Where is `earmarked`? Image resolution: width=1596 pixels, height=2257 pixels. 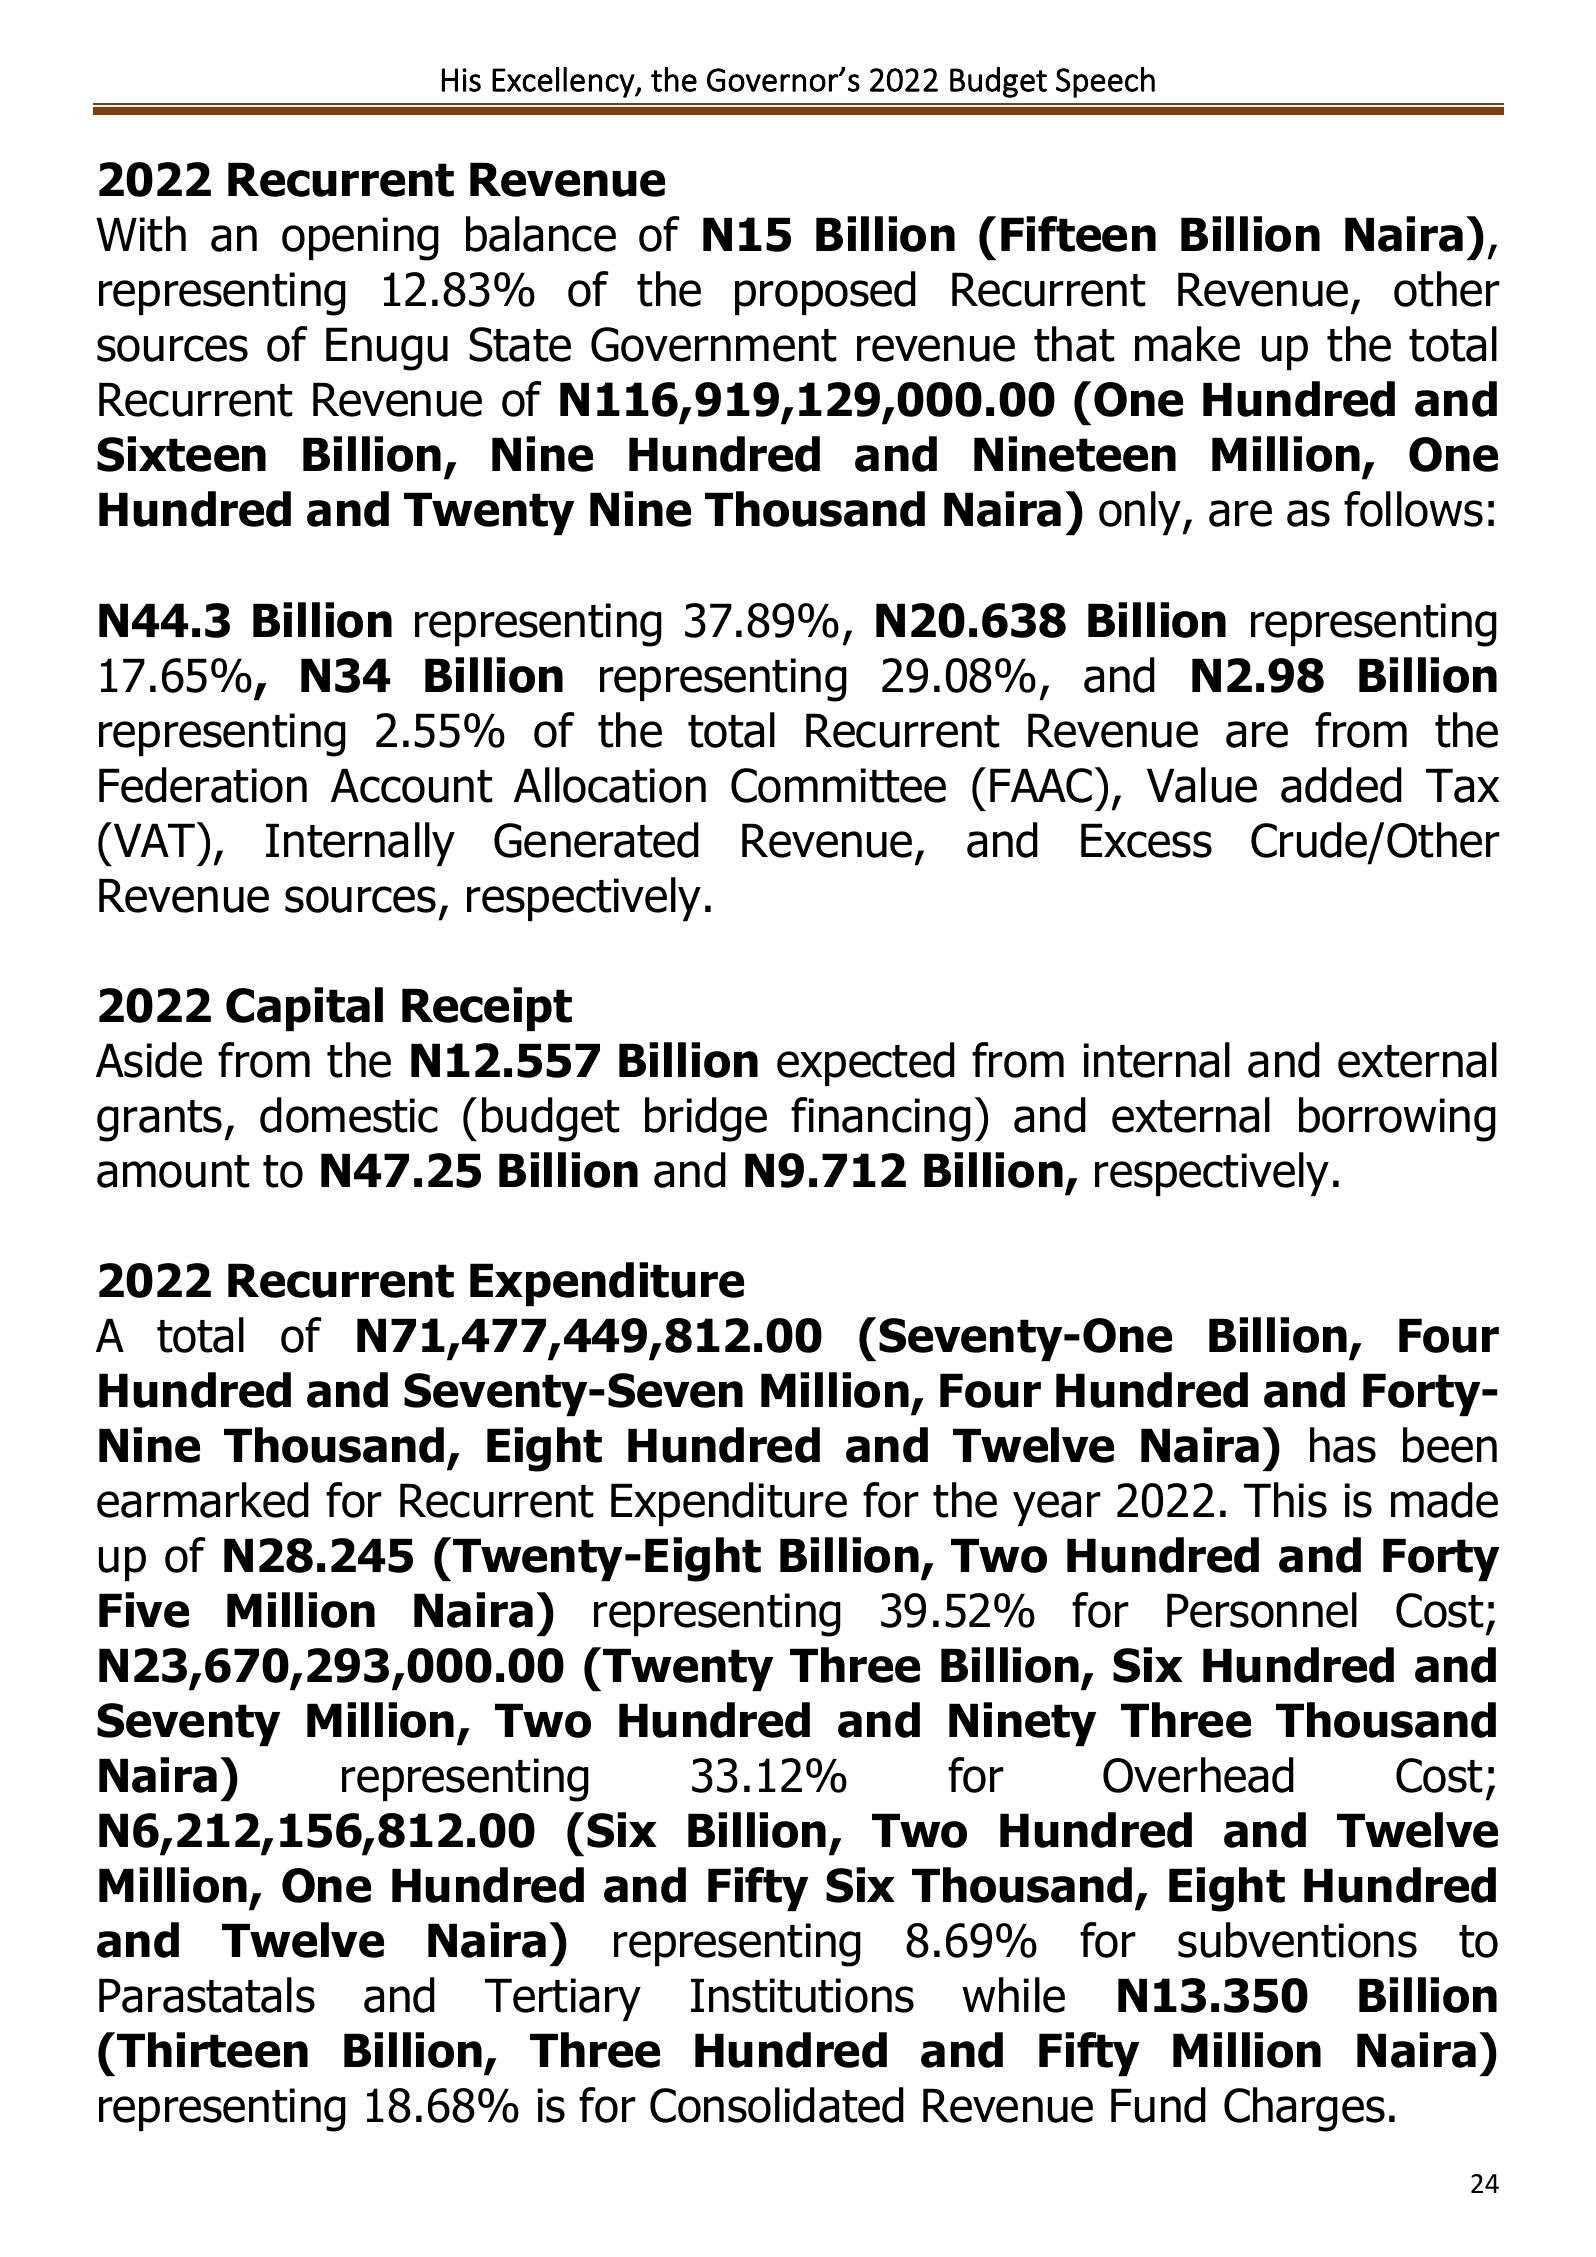
earmarked is located at coordinates (203, 1500).
